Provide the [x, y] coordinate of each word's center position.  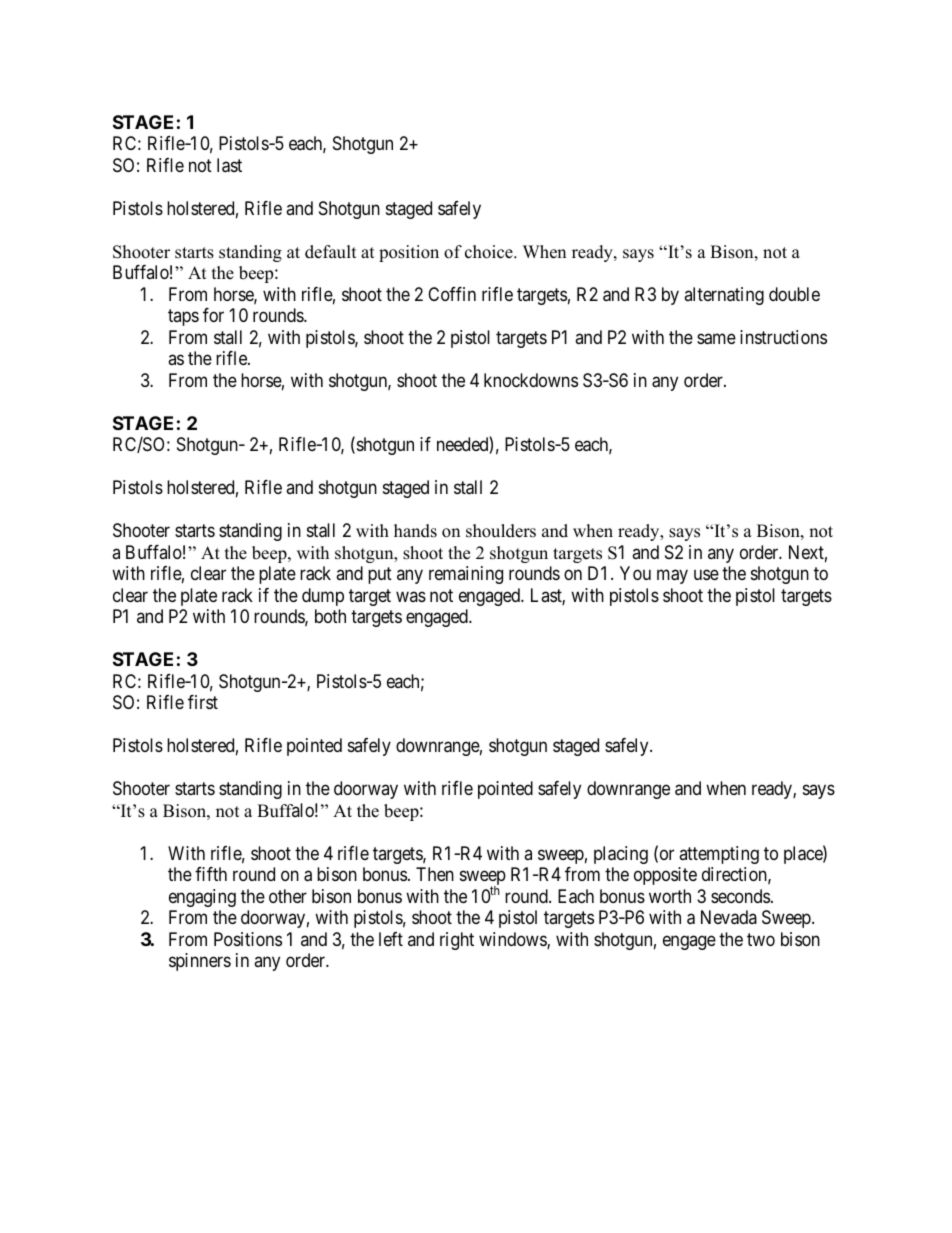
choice [490, 252]
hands [415, 531]
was [411, 596]
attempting [719, 855]
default [331, 252]
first [203, 702]
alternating [724, 296]
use [706, 575]
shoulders [501, 531]
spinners [200, 962]
